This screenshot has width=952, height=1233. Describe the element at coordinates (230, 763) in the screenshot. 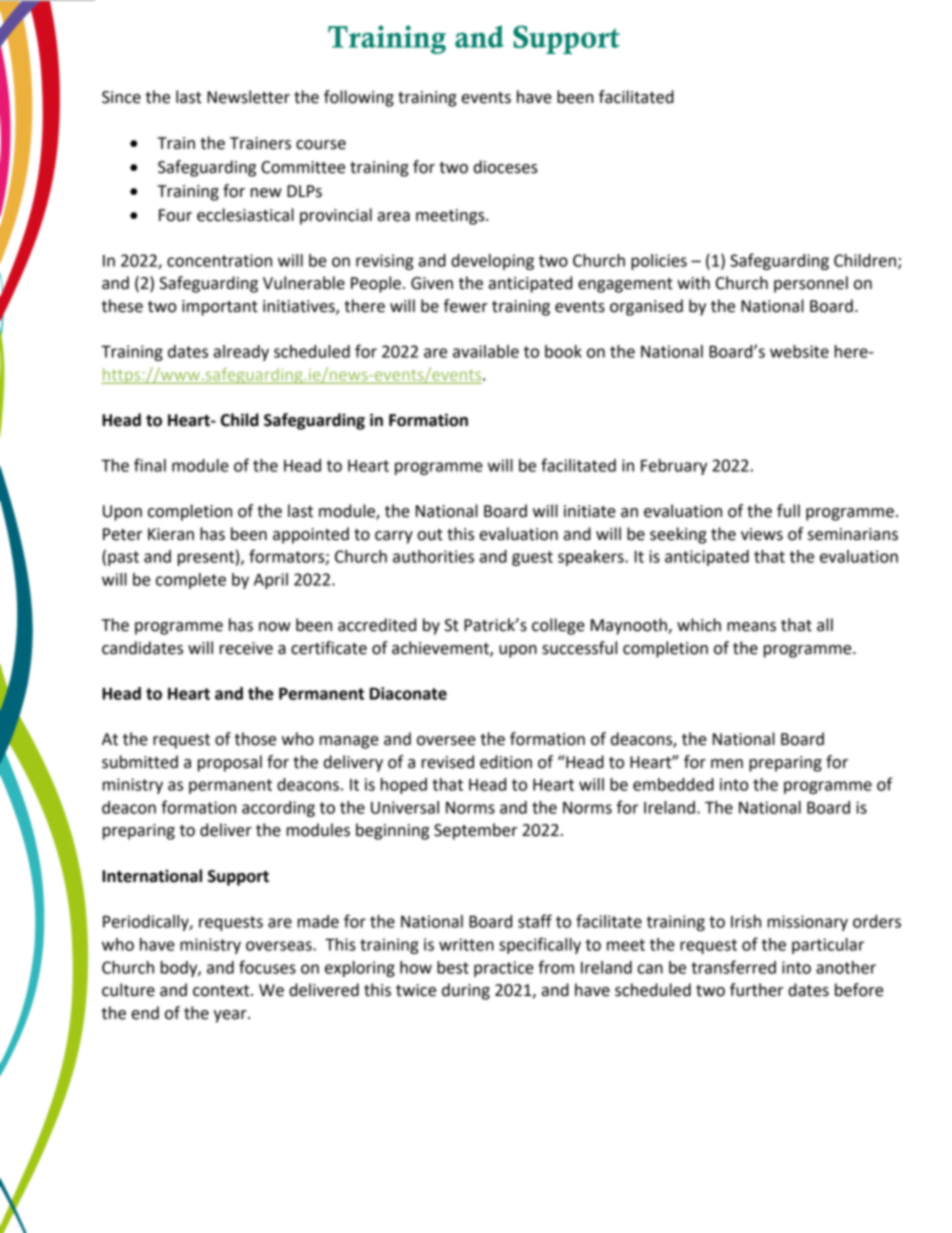

I see `proposal` at that location.
